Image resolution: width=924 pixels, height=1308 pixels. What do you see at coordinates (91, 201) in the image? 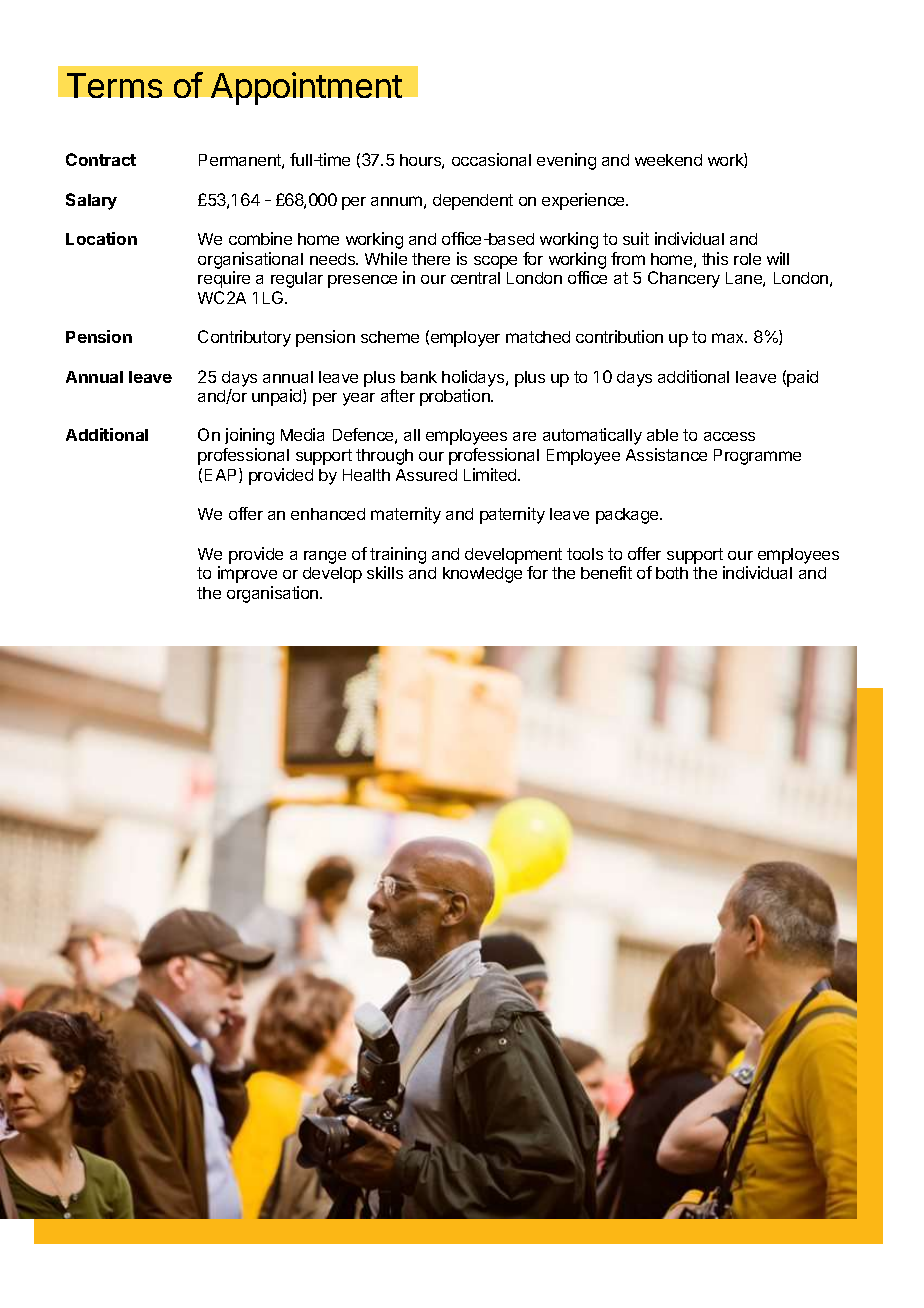
I see `Salary` at bounding box center [91, 201].
